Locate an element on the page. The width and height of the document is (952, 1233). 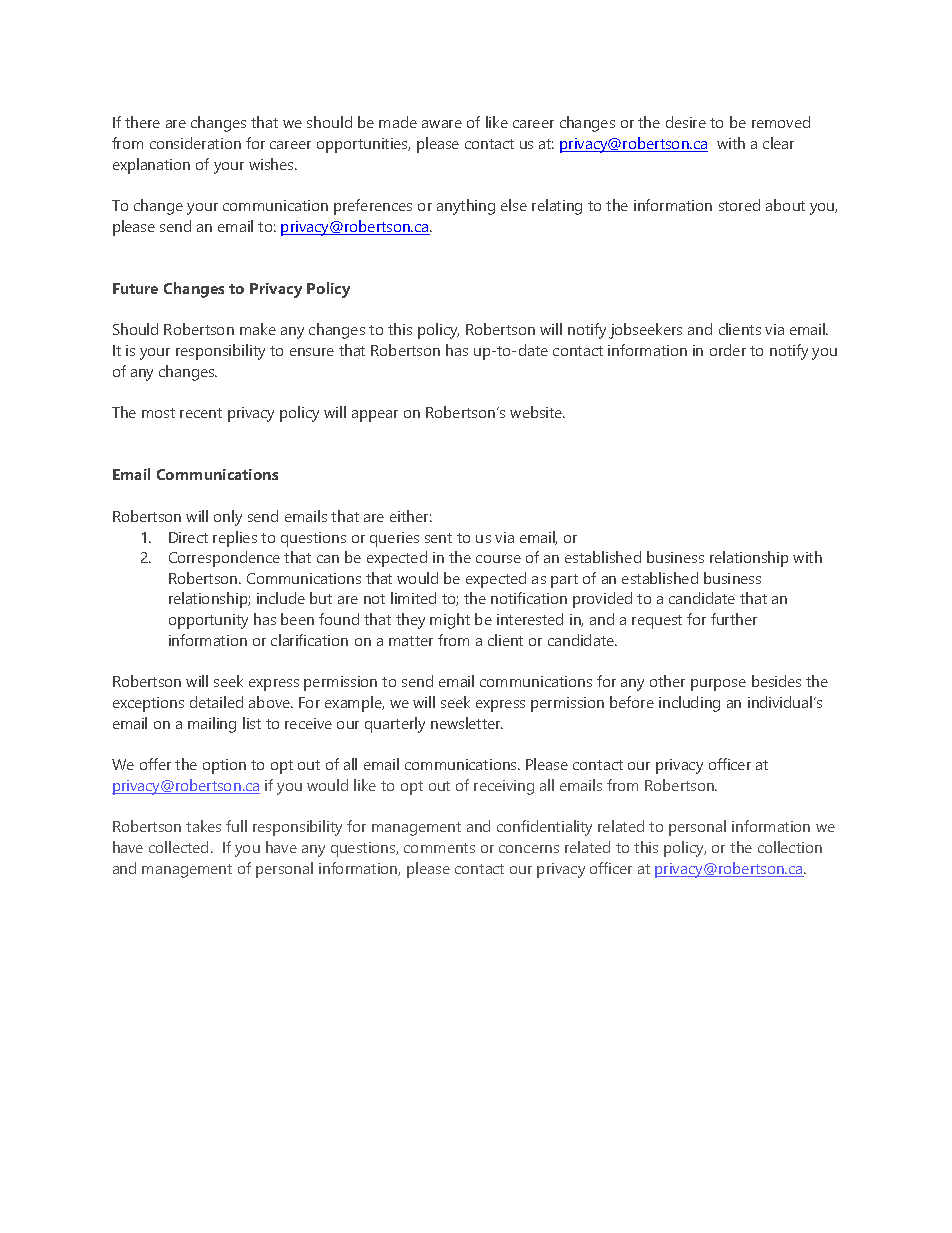
desire is located at coordinates (686, 122).
